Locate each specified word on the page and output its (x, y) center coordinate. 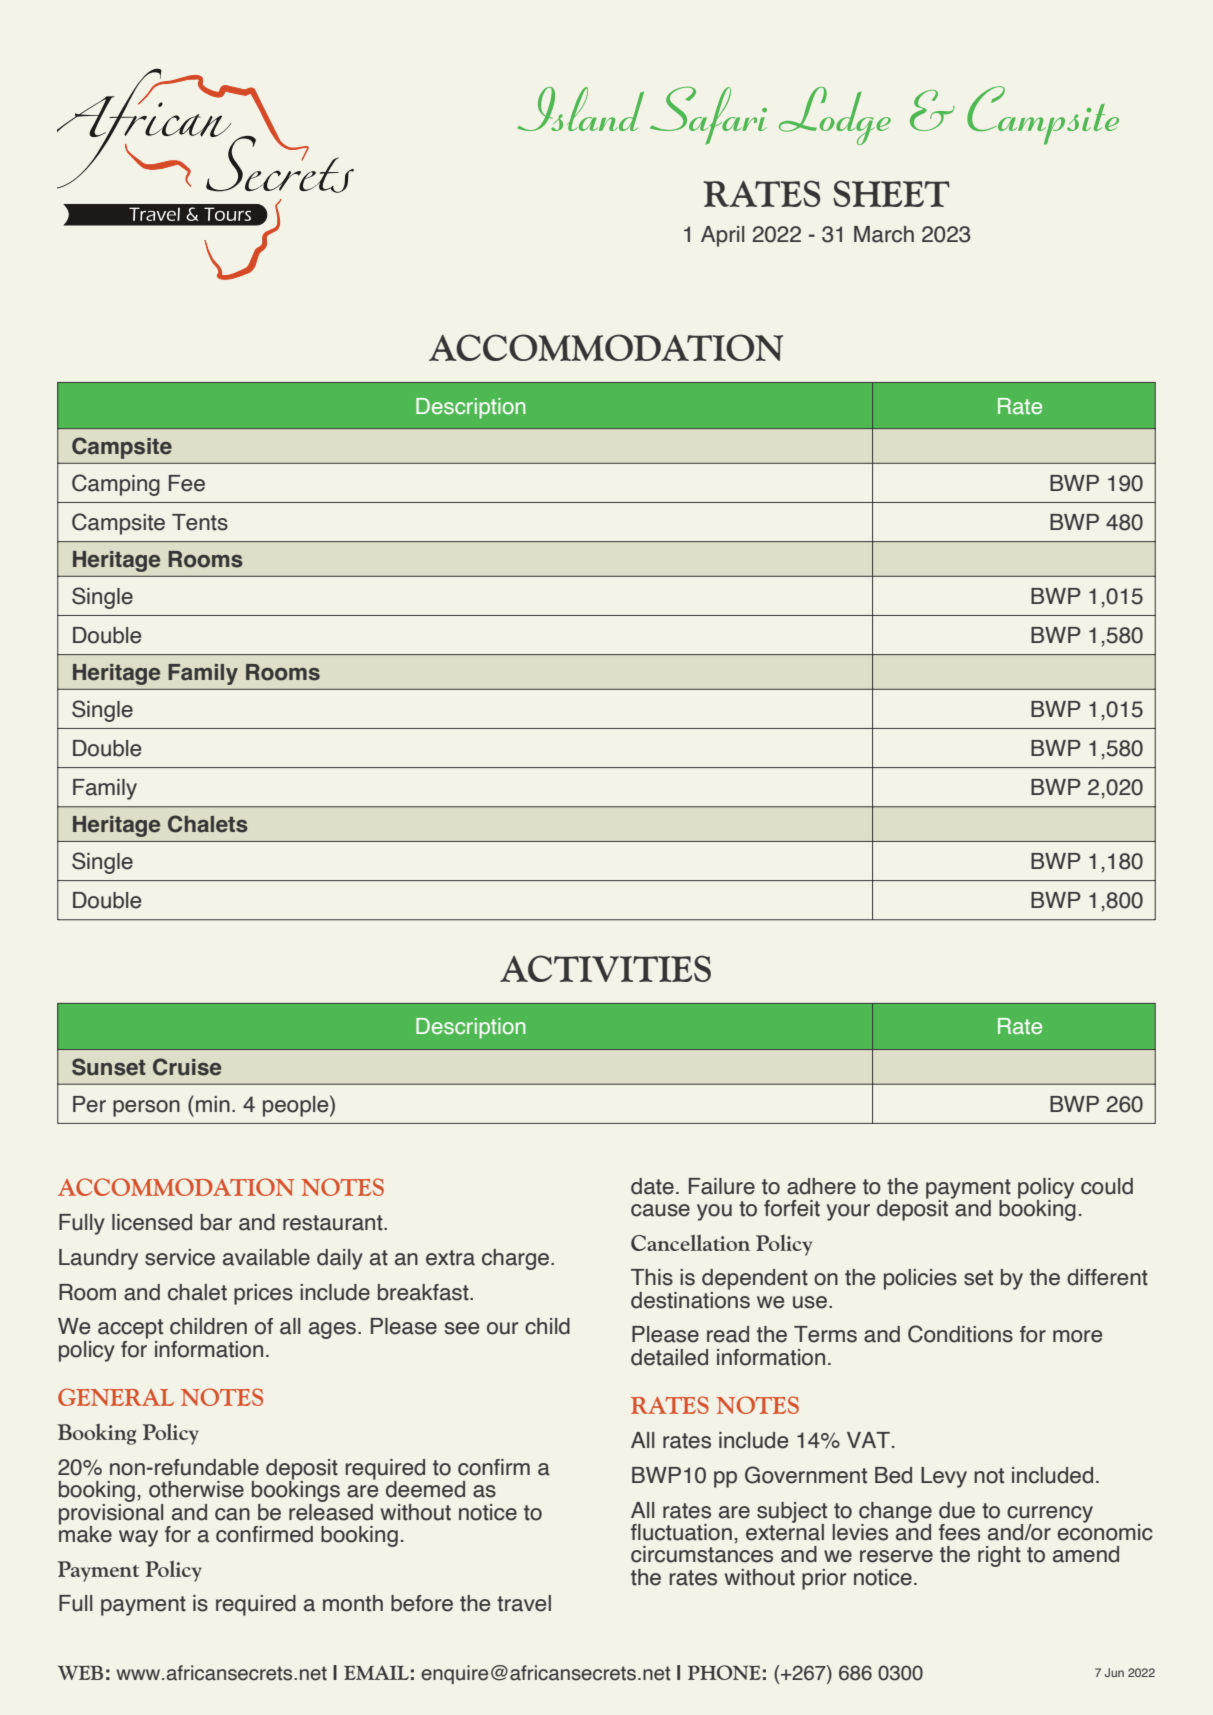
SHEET (891, 193)
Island (580, 109)
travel (524, 1603)
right (999, 1556)
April (722, 236)
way (138, 1538)
